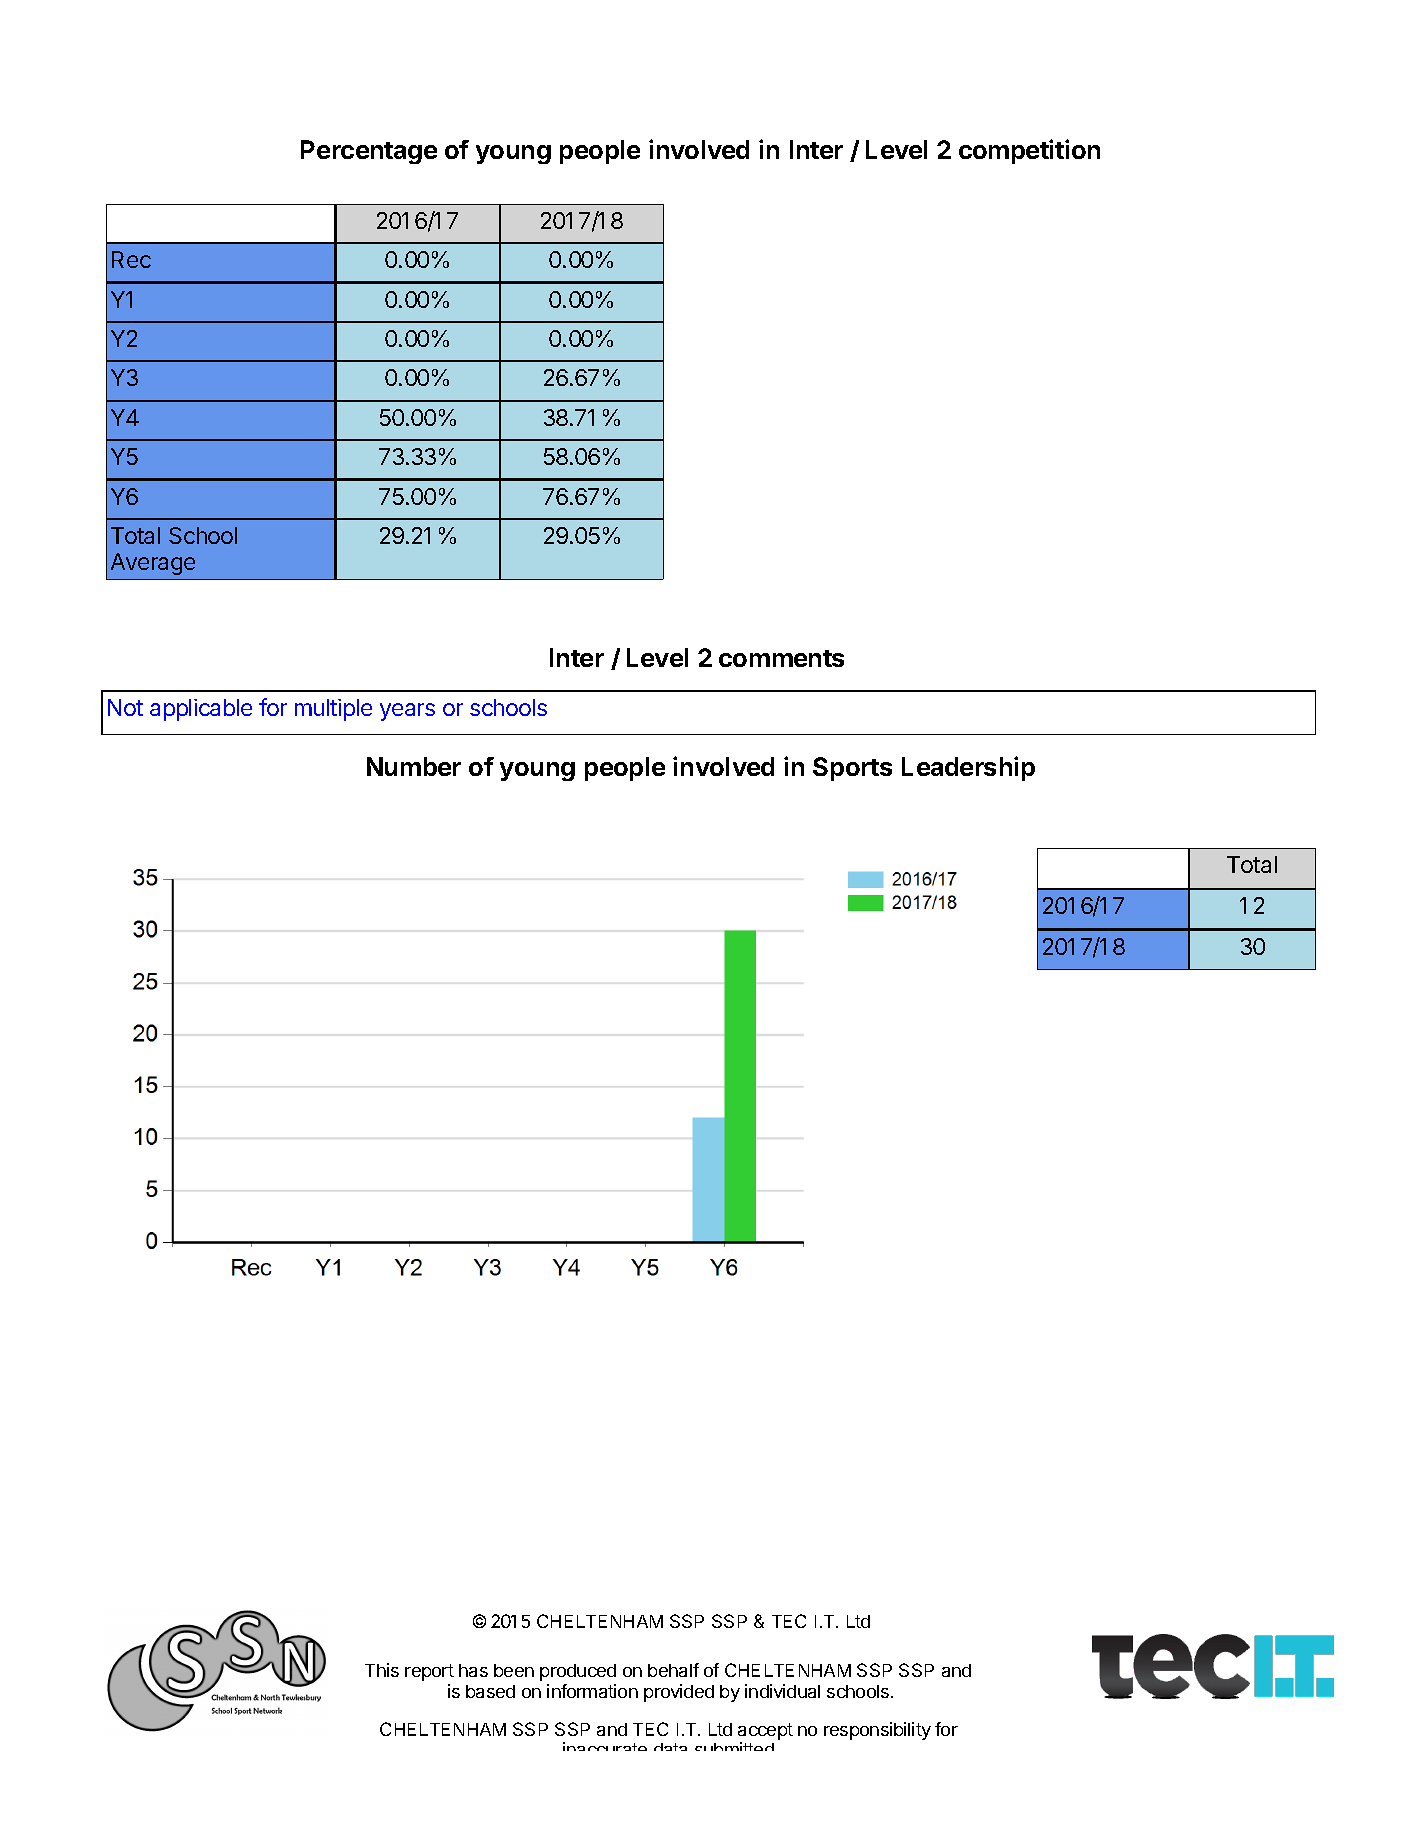 The image size is (1417, 1834). I want to click on report, so click(429, 1672).
